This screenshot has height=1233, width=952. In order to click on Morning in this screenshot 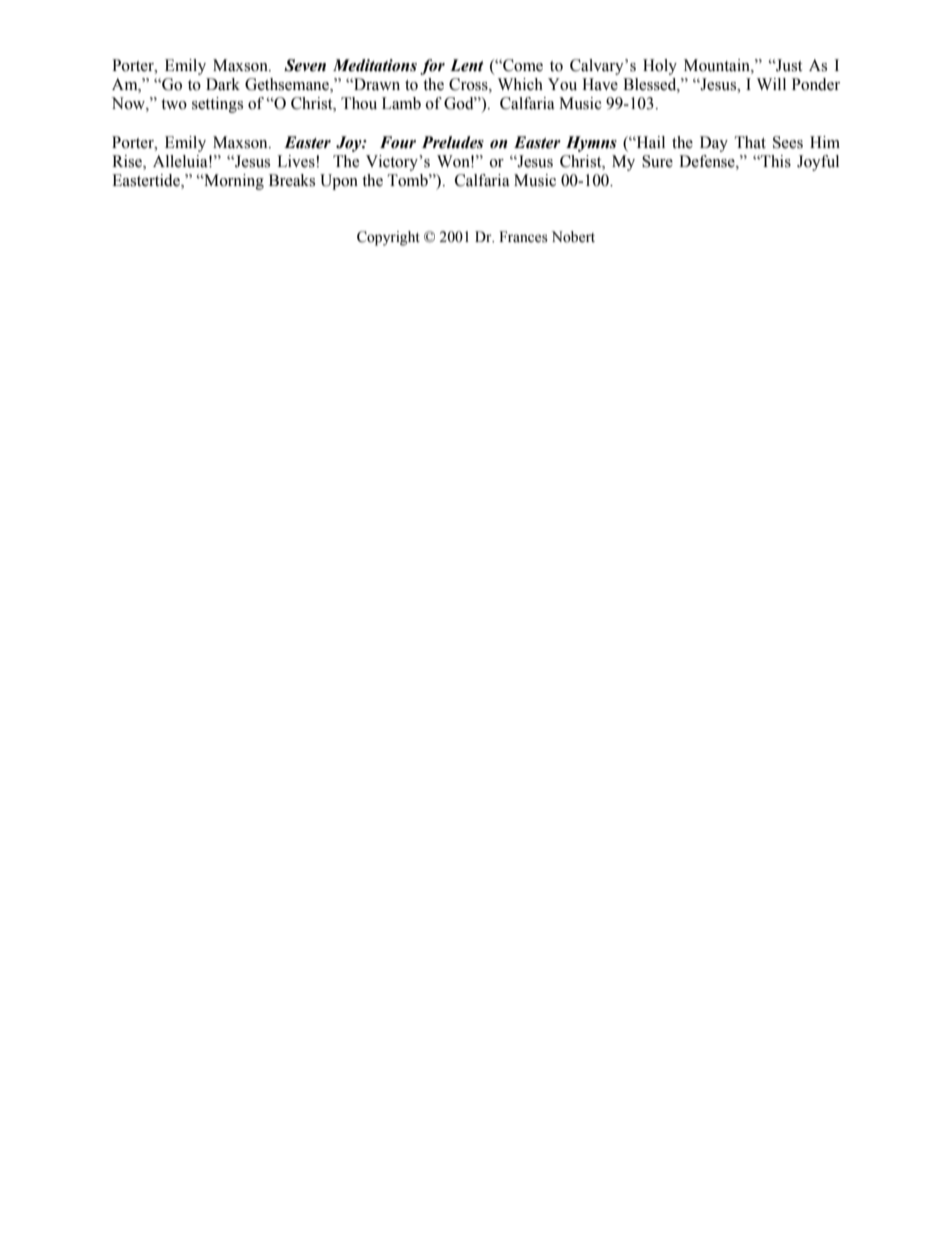, I will do `click(233, 182)`.
